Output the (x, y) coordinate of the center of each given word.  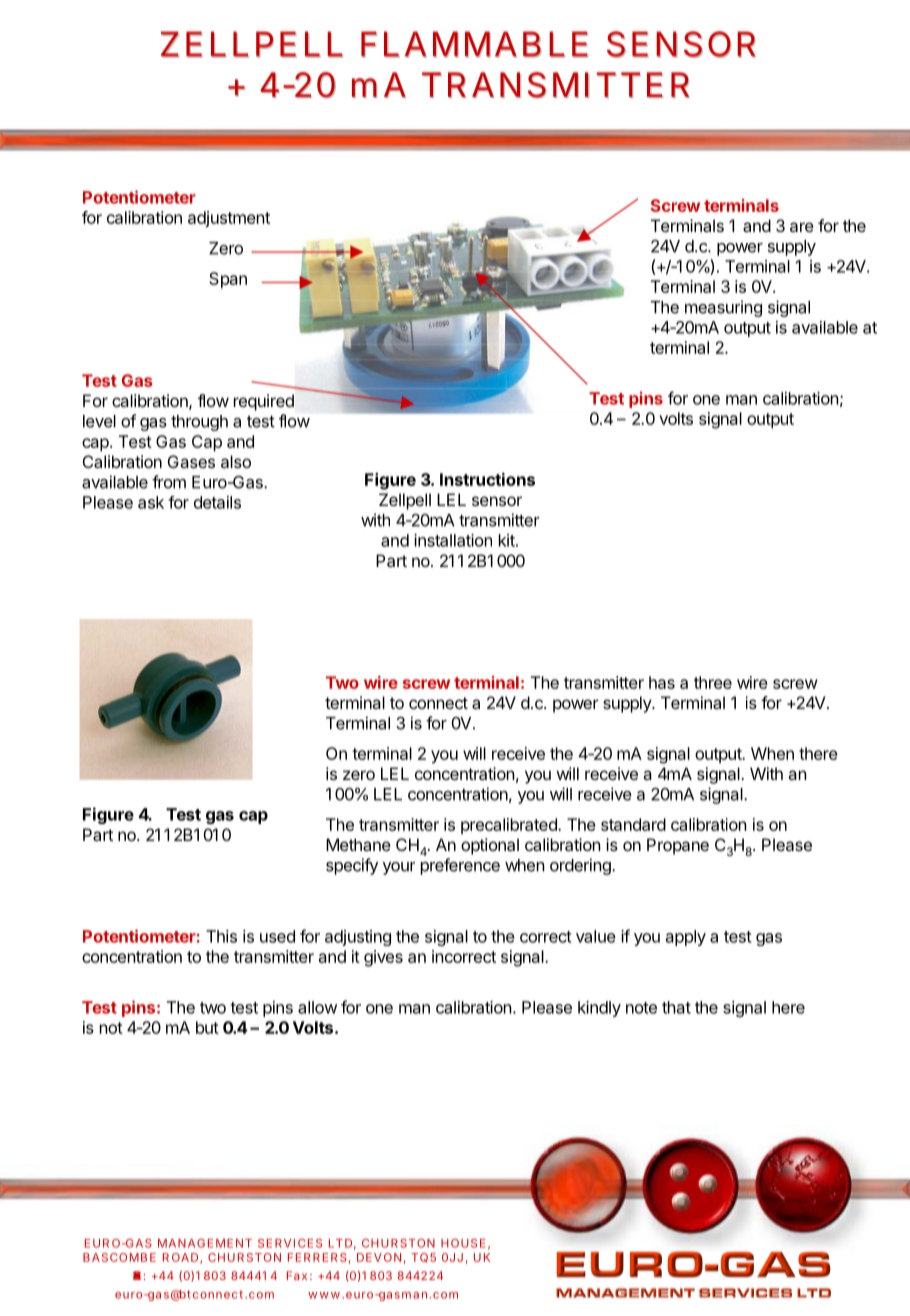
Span (228, 280)
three (713, 682)
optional (490, 846)
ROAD (180, 1257)
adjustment (229, 219)
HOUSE (463, 1243)
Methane (358, 844)
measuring (723, 308)
